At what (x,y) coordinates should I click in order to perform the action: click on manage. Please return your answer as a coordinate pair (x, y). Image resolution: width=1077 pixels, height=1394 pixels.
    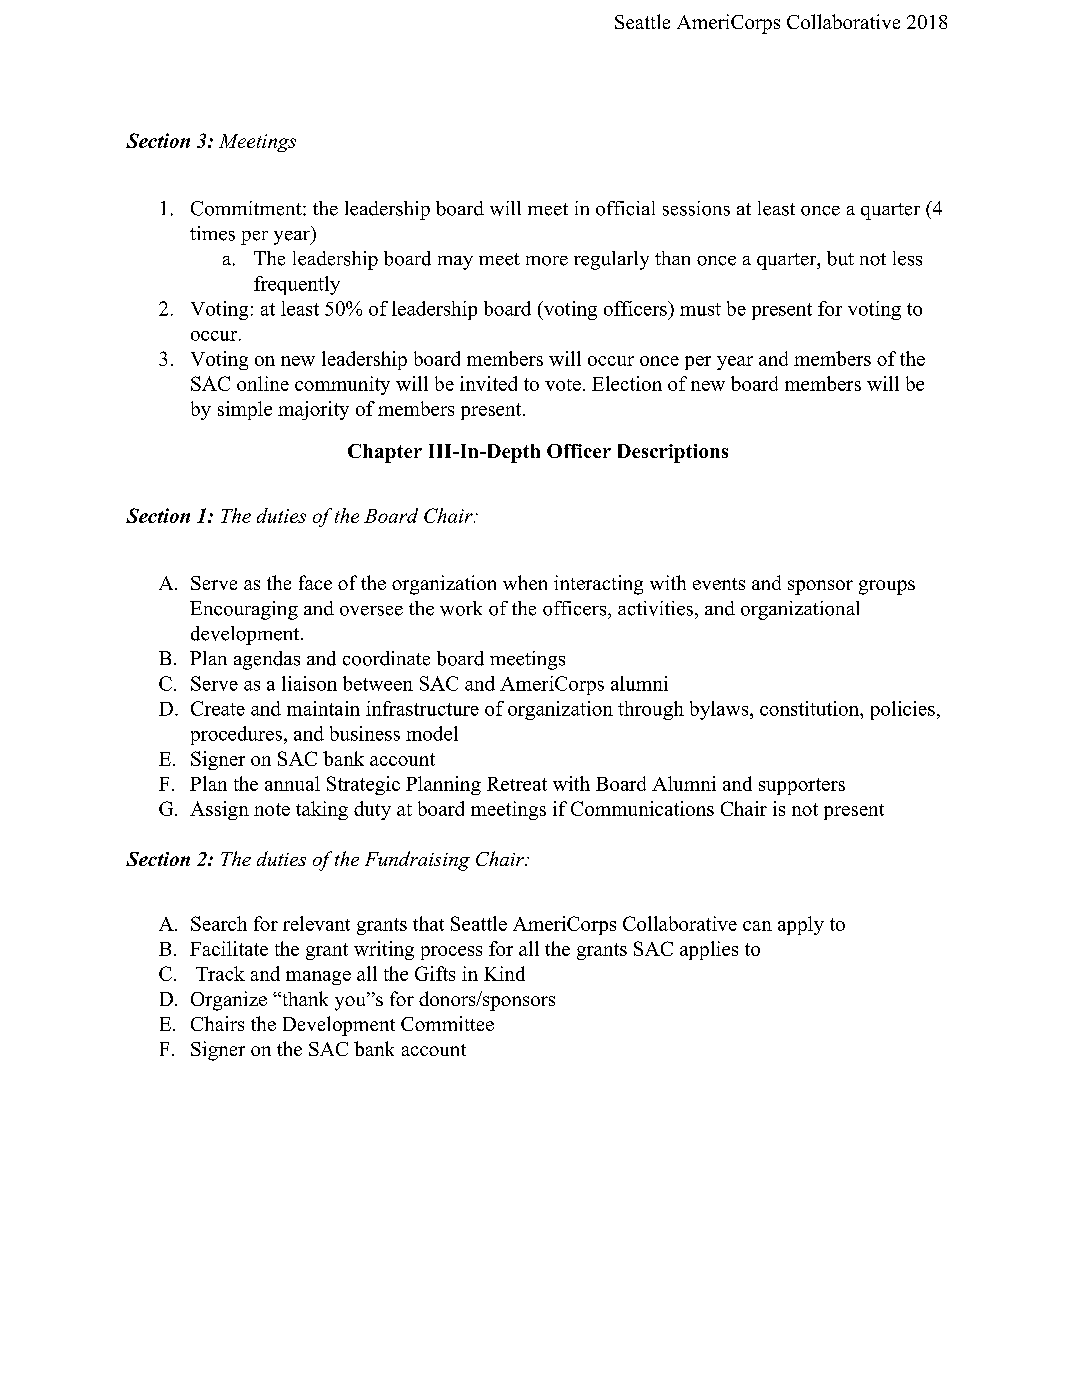
    Looking at the image, I should click on (318, 978).
